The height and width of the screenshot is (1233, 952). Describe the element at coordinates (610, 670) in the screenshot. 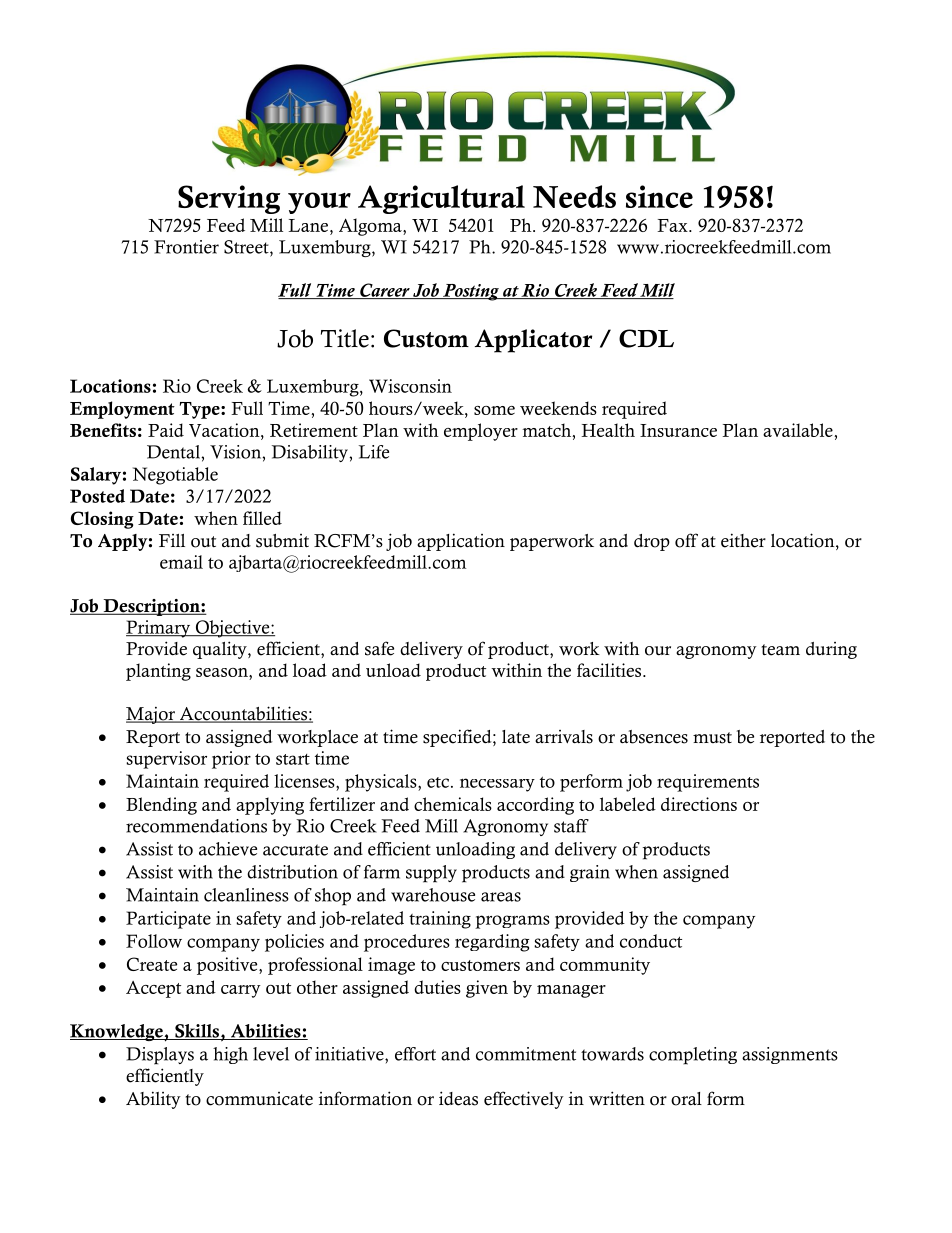

I see `facilities` at that location.
